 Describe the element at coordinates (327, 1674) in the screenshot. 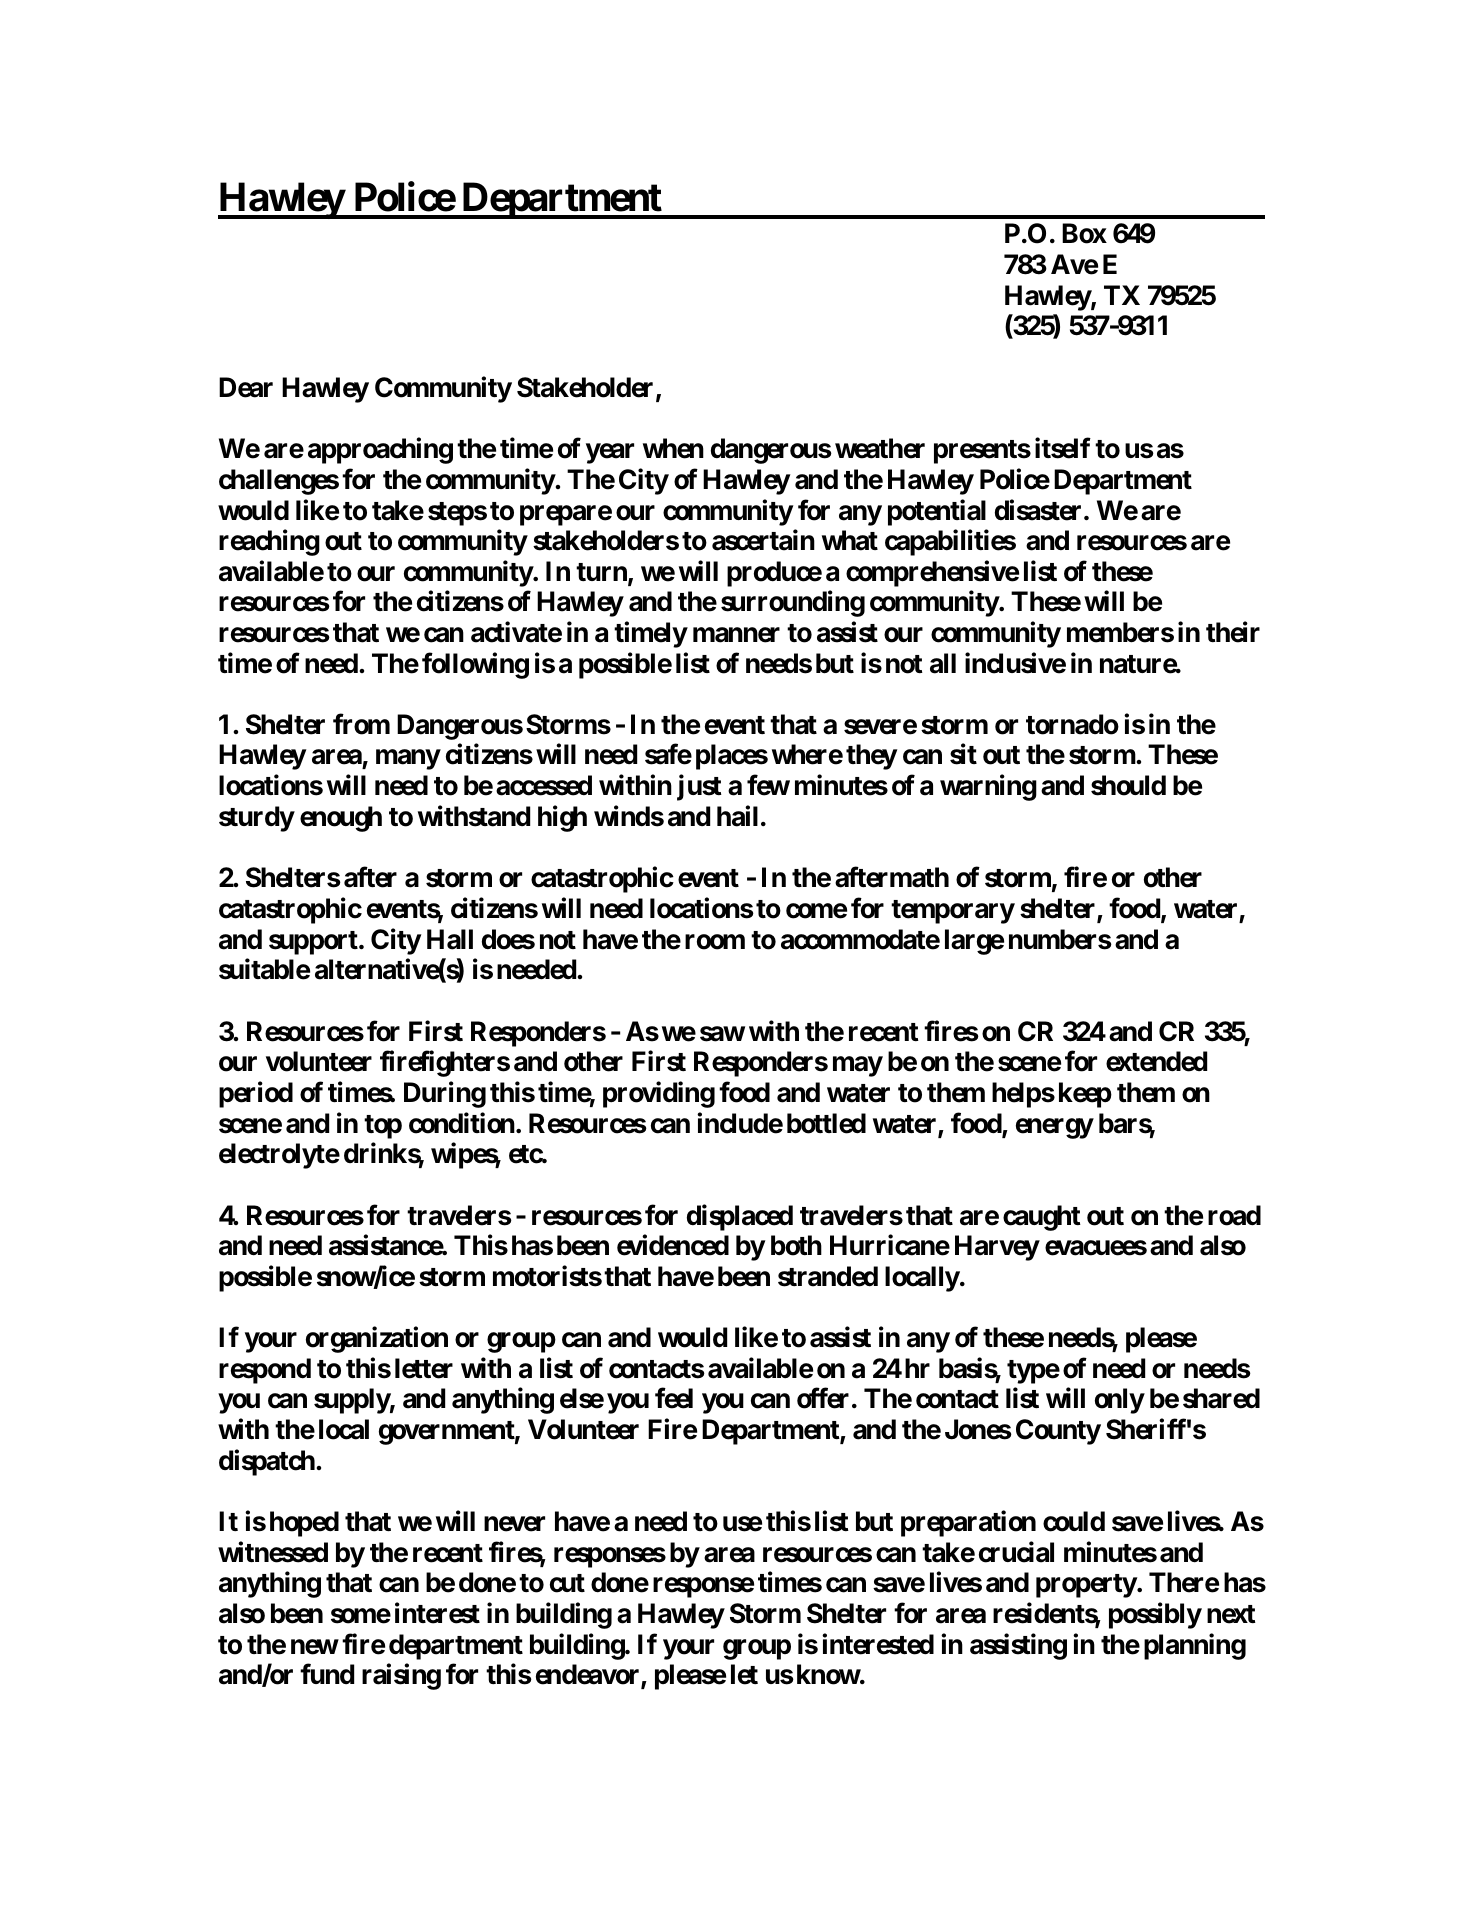

I see `fund` at that location.
